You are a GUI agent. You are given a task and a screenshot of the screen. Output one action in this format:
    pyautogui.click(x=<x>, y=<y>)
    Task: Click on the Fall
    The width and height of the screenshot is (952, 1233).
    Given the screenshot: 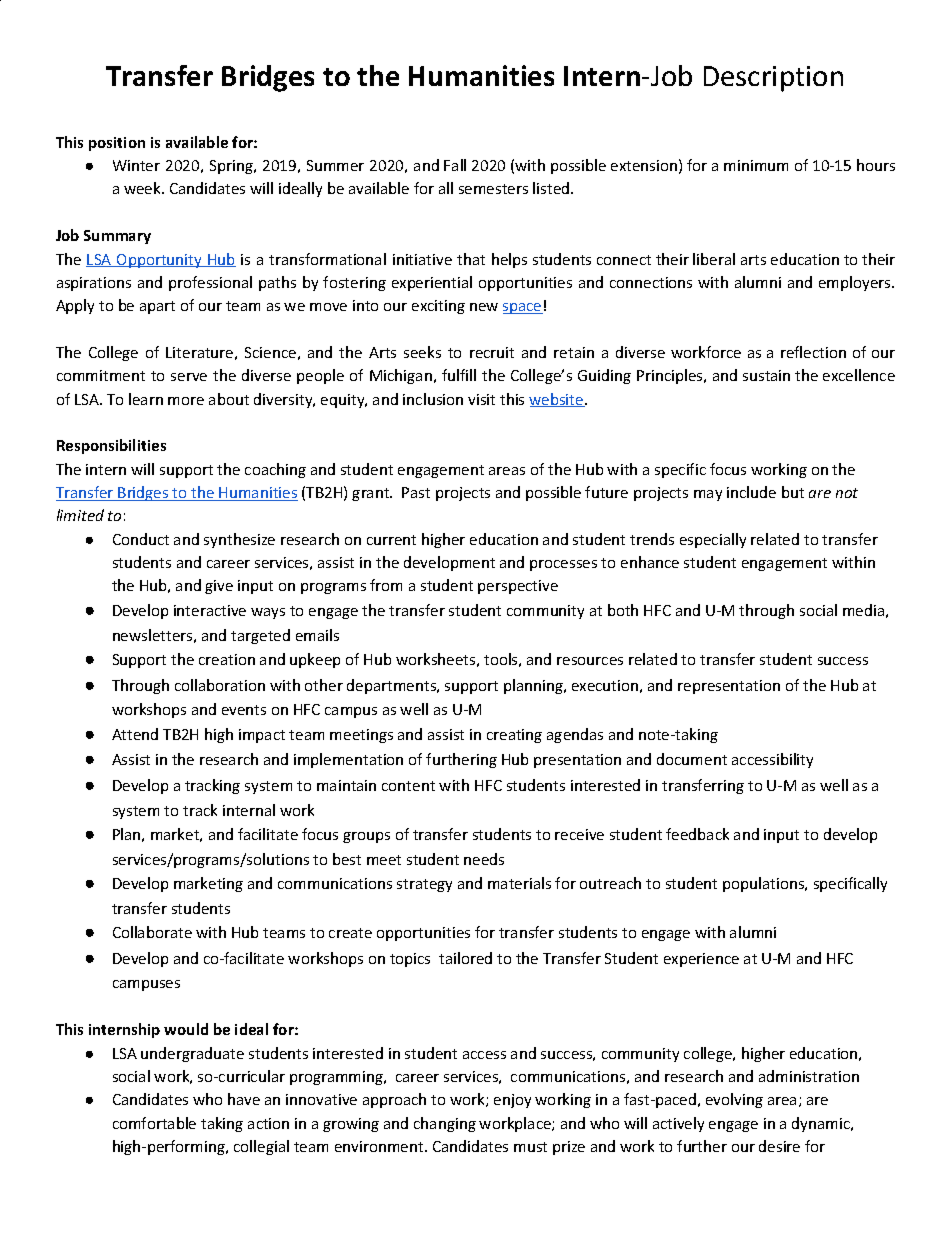 What is the action you would take?
    pyautogui.click(x=455, y=165)
